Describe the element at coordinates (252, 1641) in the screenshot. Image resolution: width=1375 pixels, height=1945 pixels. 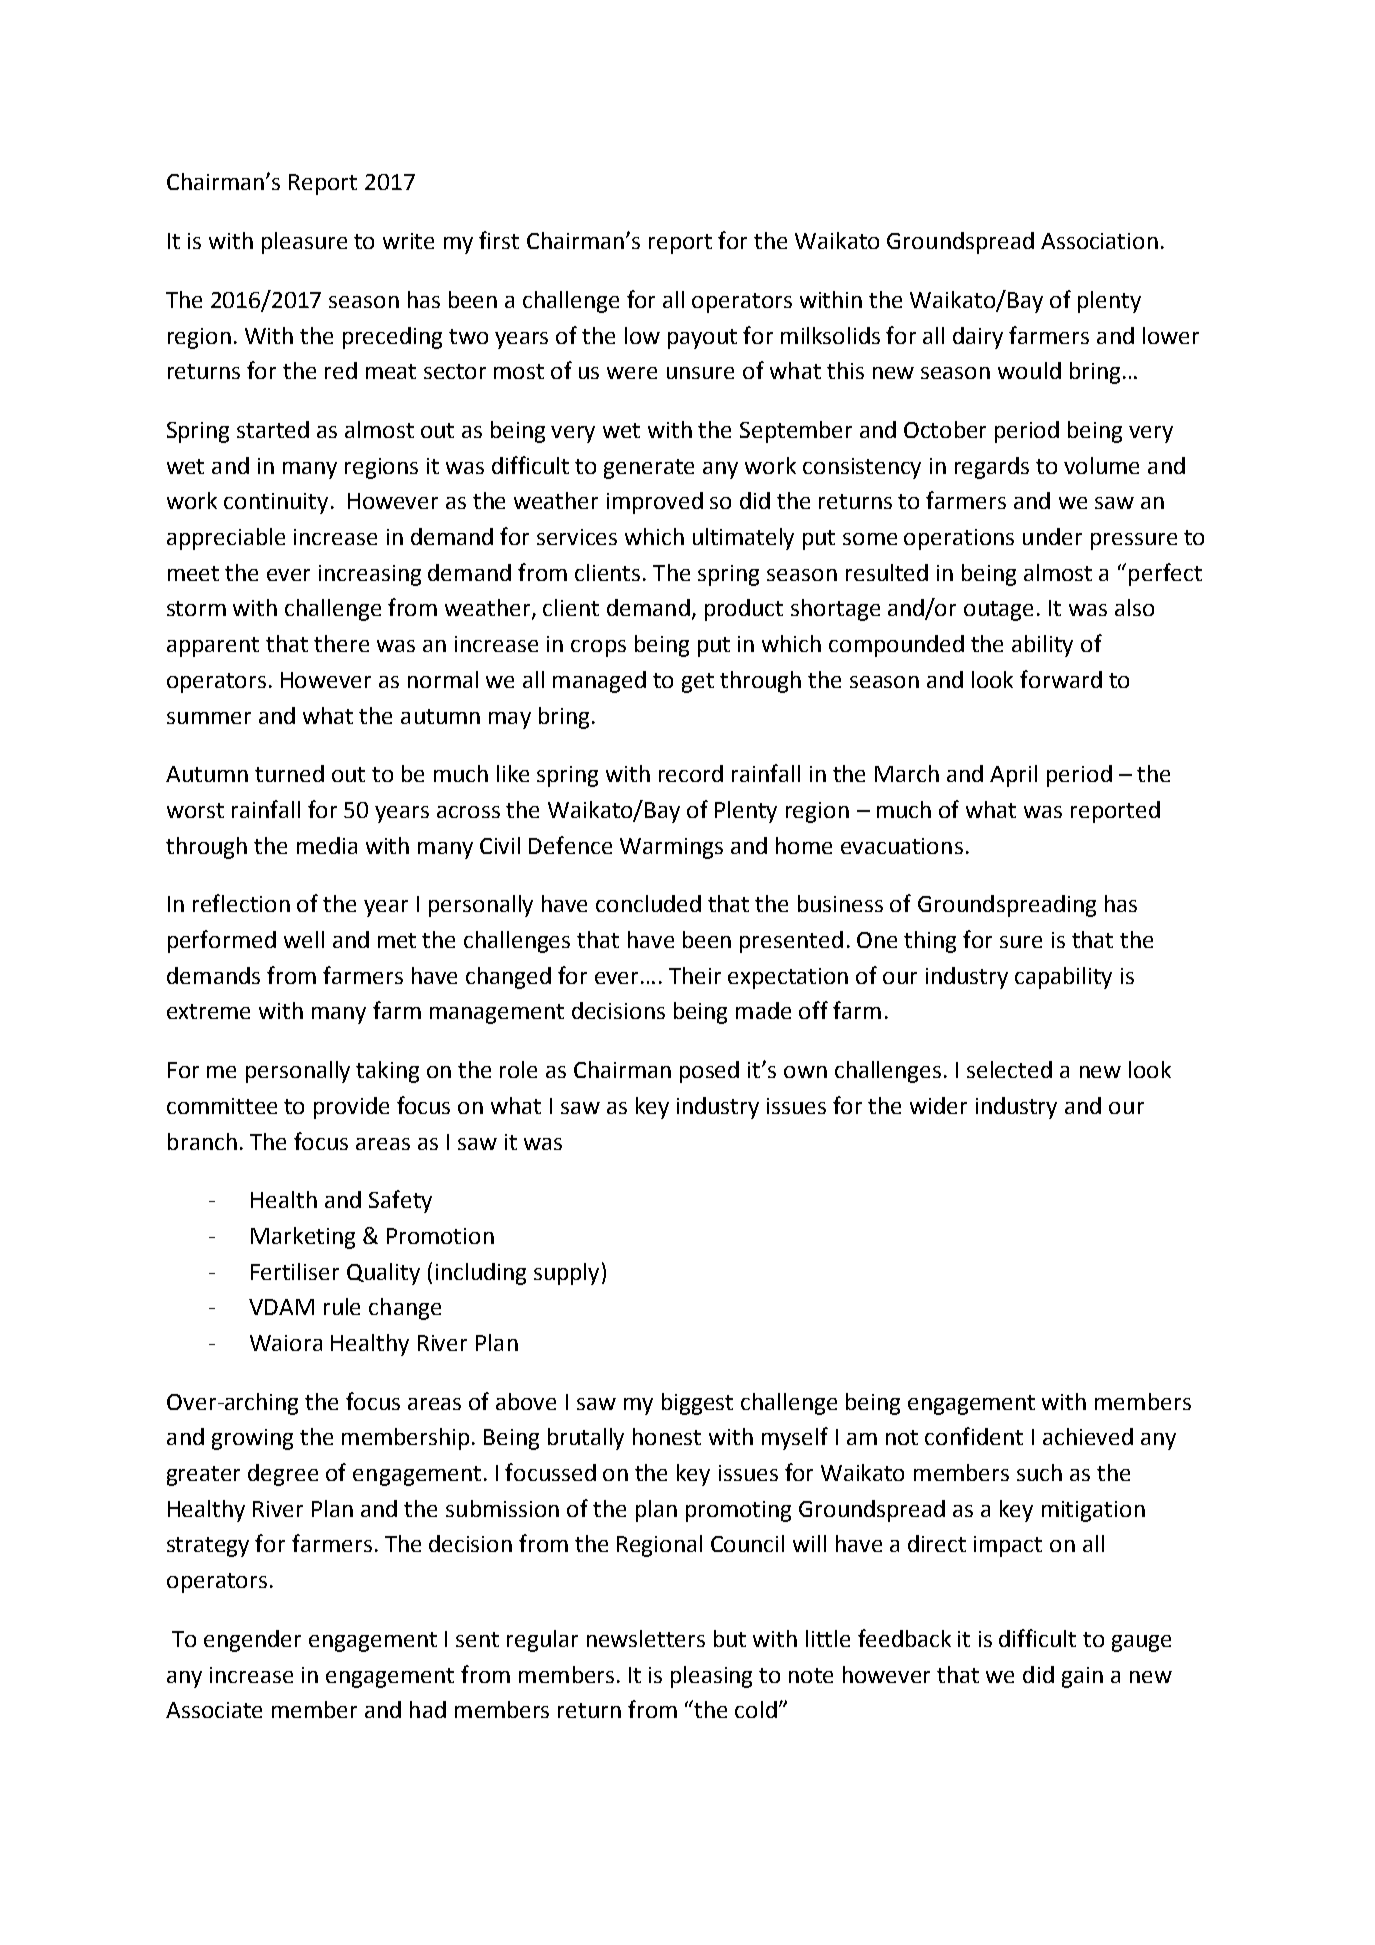
I see `engender` at that location.
